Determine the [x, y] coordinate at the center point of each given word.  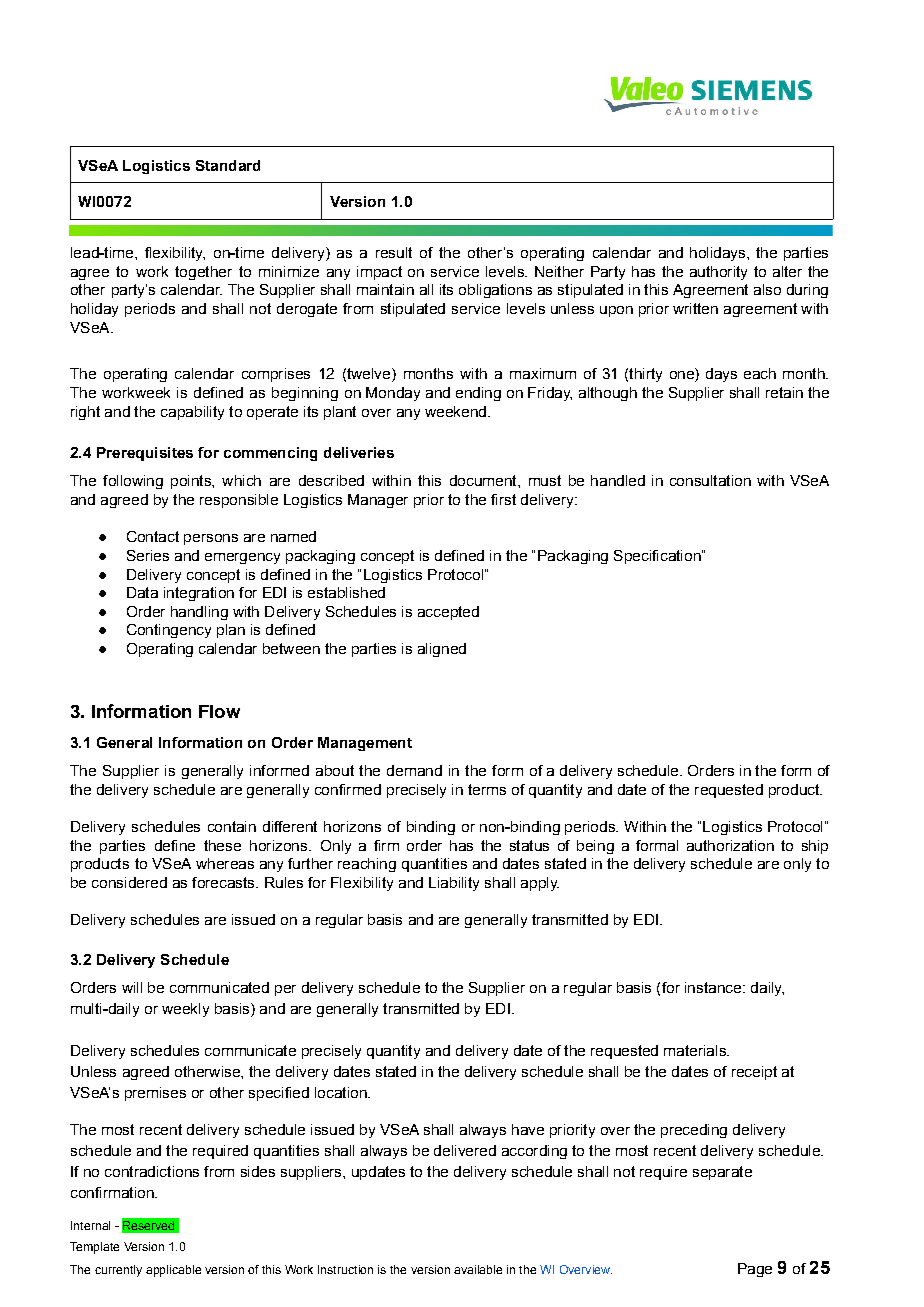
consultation [710, 480]
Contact [153, 536]
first [503, 499]
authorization [730, 845]
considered [129, 882]
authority [718, 273]
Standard [228, 165]
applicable [173, 1271]
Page [755, 1270]
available [478, 1269]
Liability [454, 884]
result [394, 252]
